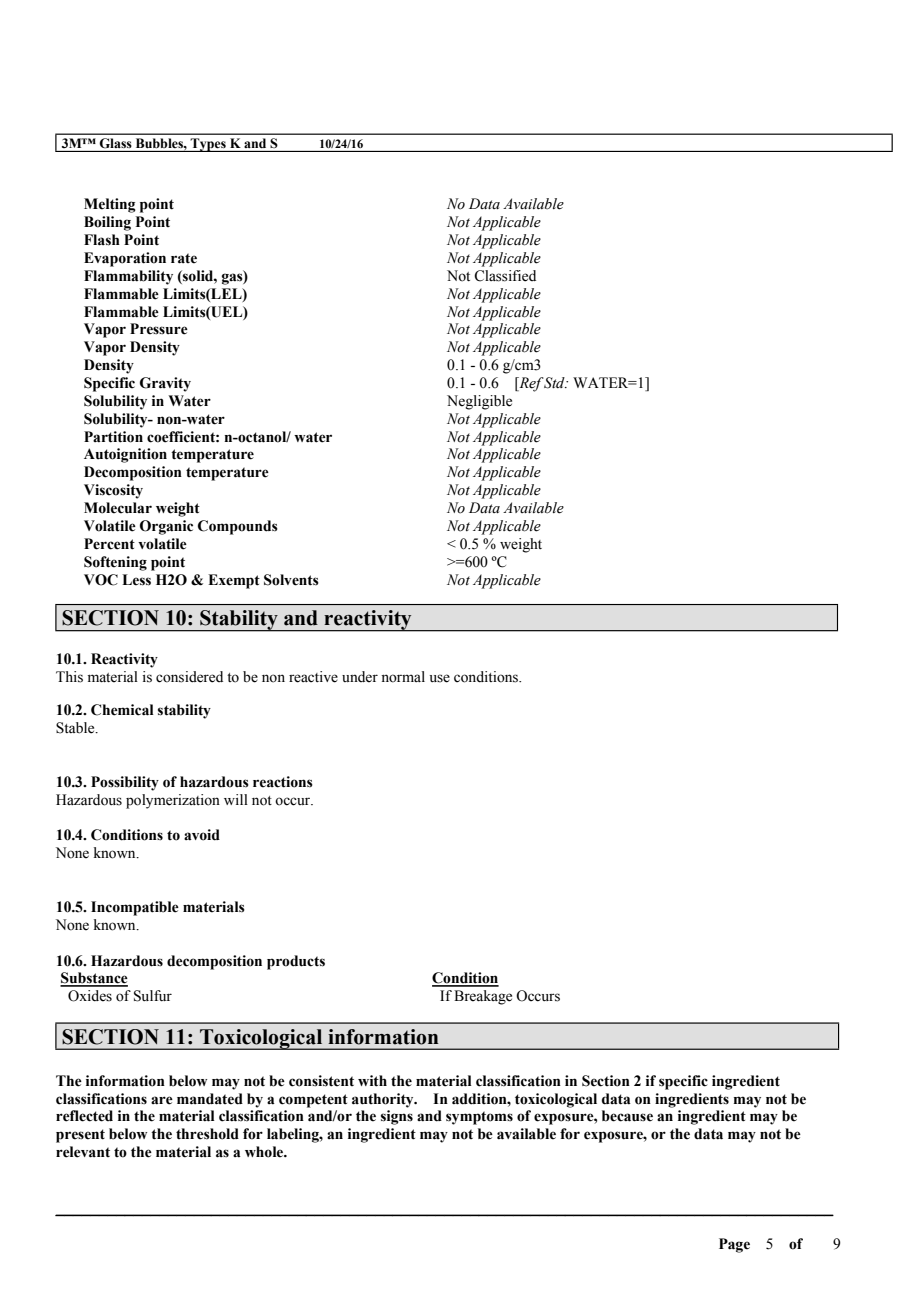  Describe the element at coordinates (397, 1117) in the screenshot. I see `signs` at that location.
